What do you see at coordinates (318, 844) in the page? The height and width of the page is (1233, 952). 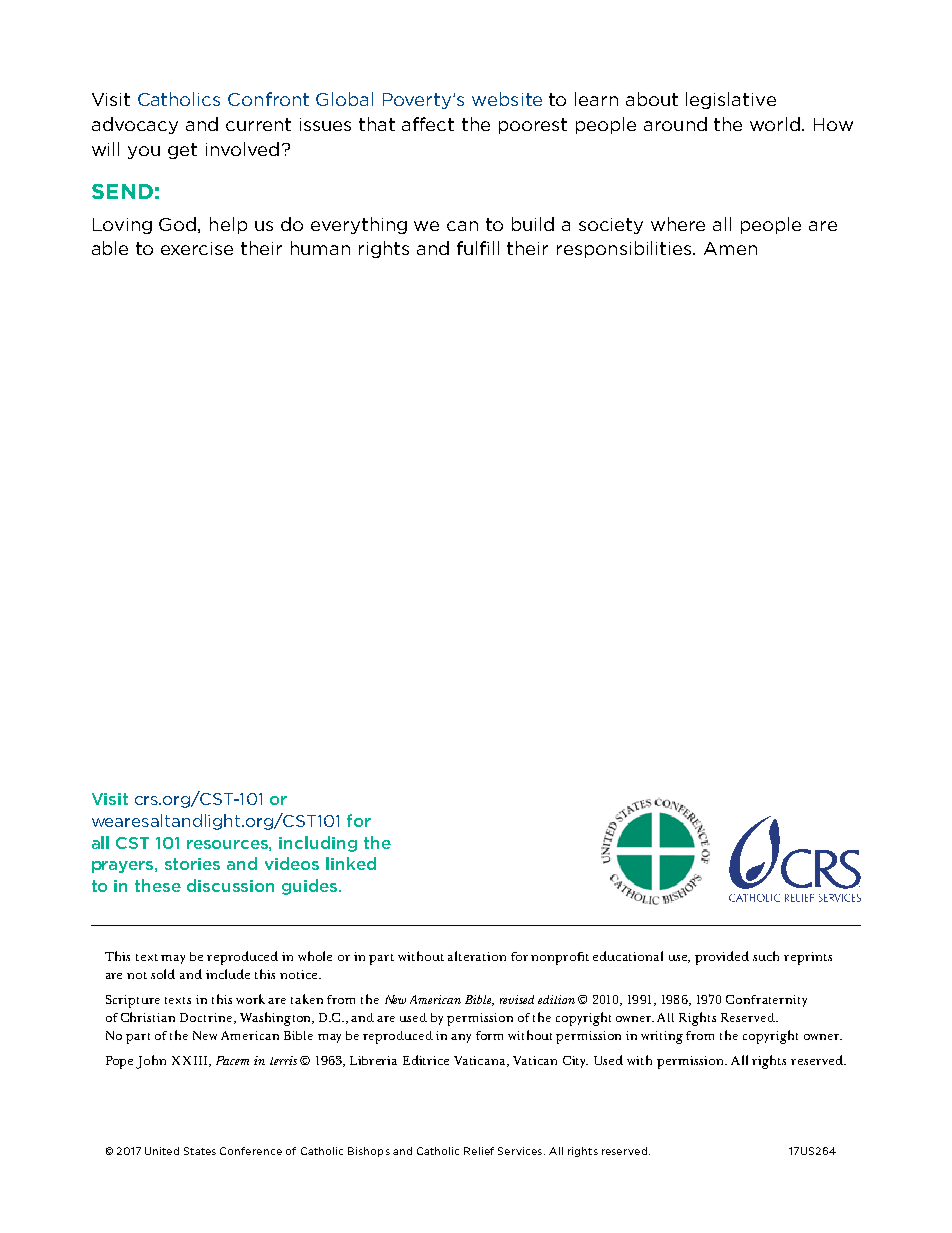 I see `including` at bounding box center [318, 844].
